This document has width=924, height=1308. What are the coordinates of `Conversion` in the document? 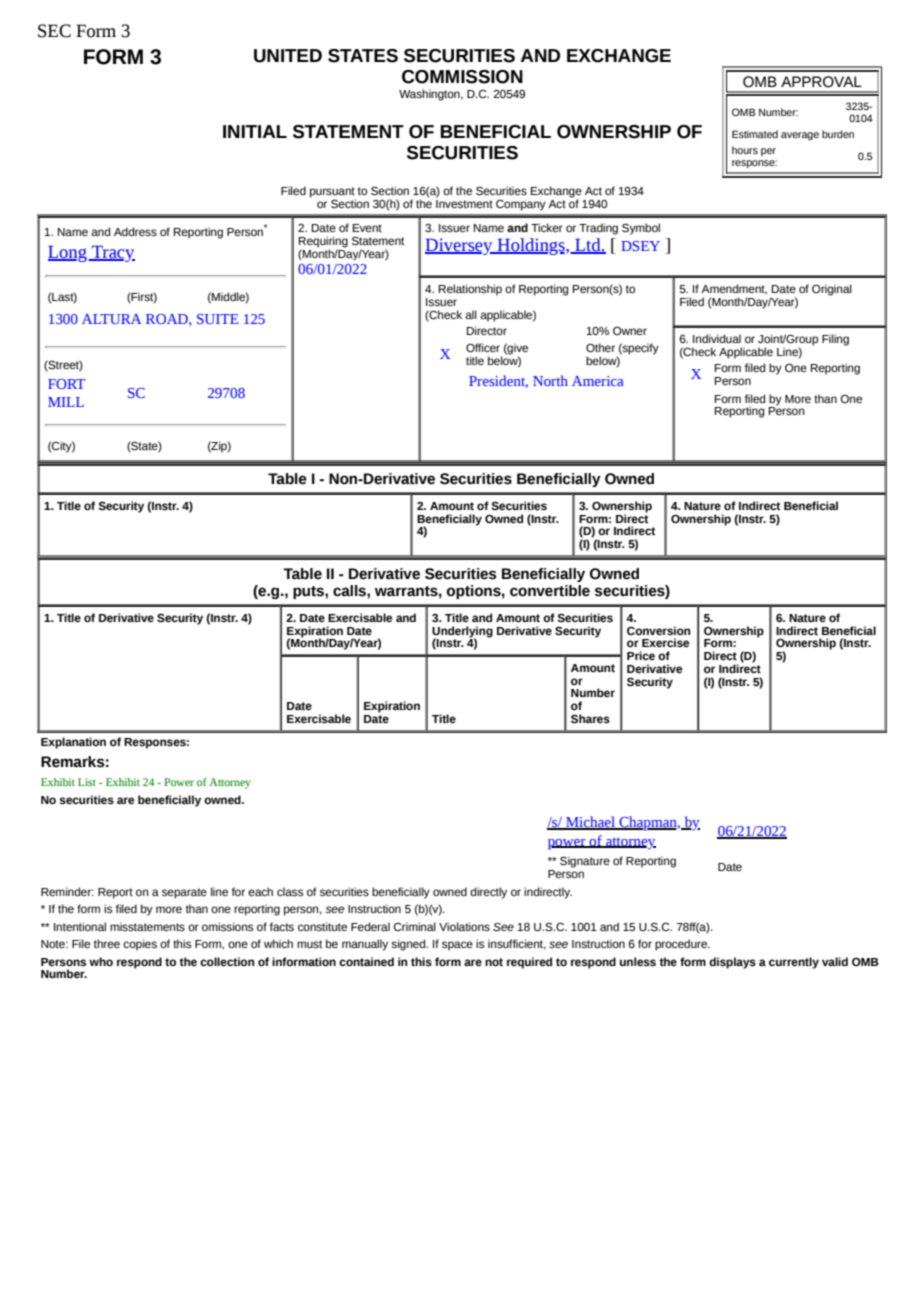 It's located at (658, 630).
